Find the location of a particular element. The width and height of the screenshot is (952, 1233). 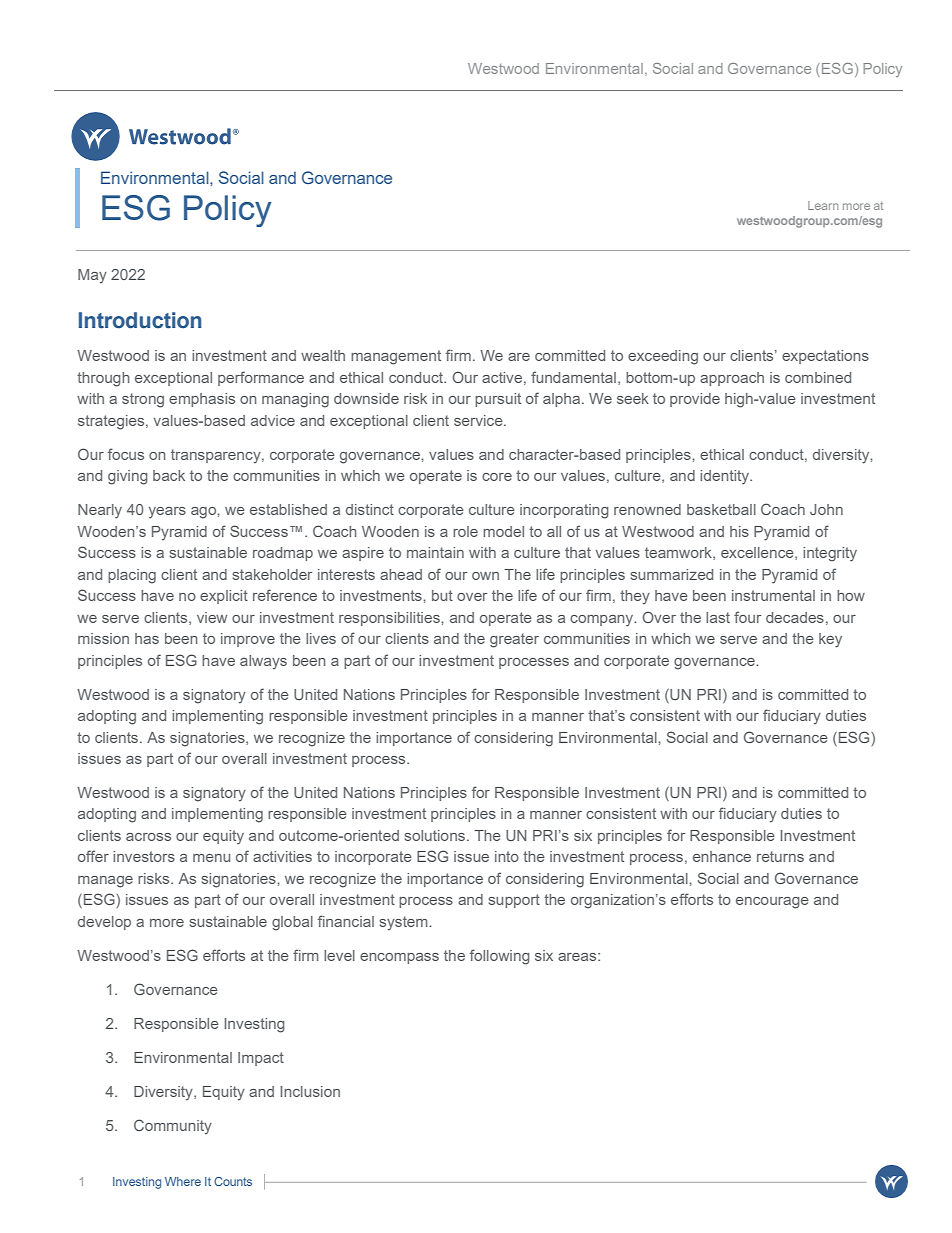

develop is located at coordinates (104, 923).
